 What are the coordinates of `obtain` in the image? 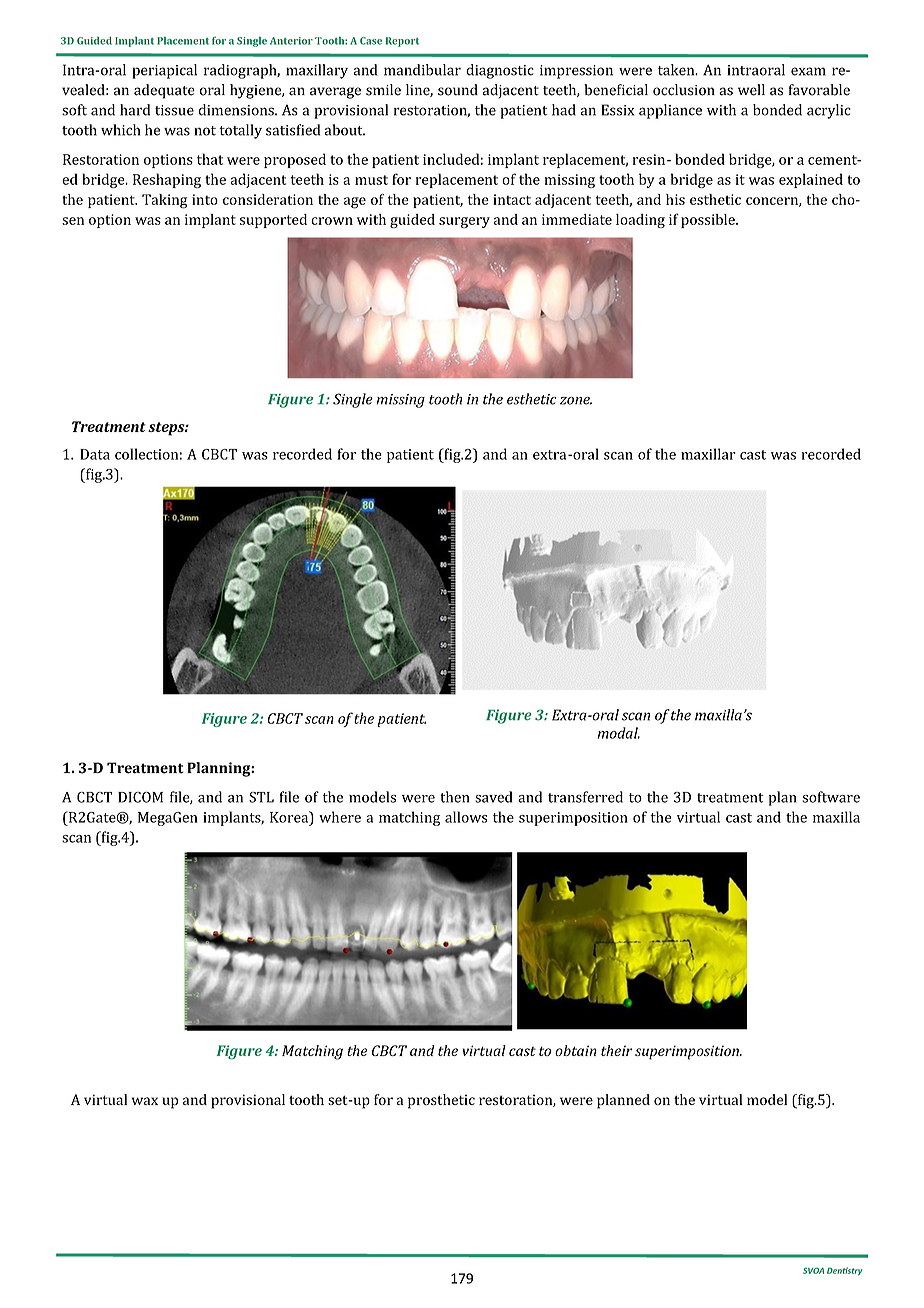 It's located at (576, 1050).
